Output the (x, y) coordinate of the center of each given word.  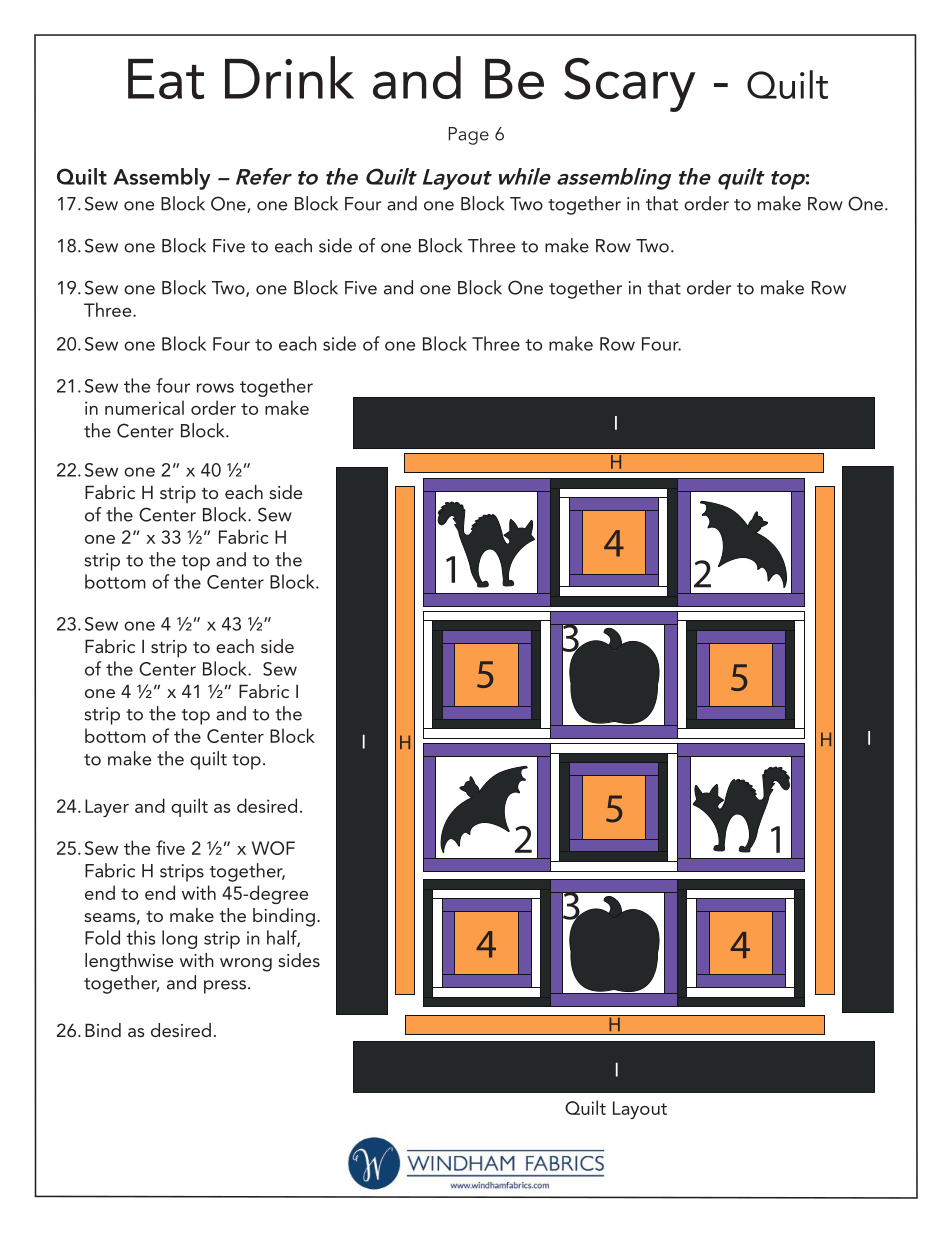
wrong (246, 965)
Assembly (162, 179)
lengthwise (129, 962)
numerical (144, 407)
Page (469, 136)
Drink (289, 77)
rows (215, 388)
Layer (107, 808)
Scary (629, 85)
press (225, 987)
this (140, 937)
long (179, 939)
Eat (166, 79)
